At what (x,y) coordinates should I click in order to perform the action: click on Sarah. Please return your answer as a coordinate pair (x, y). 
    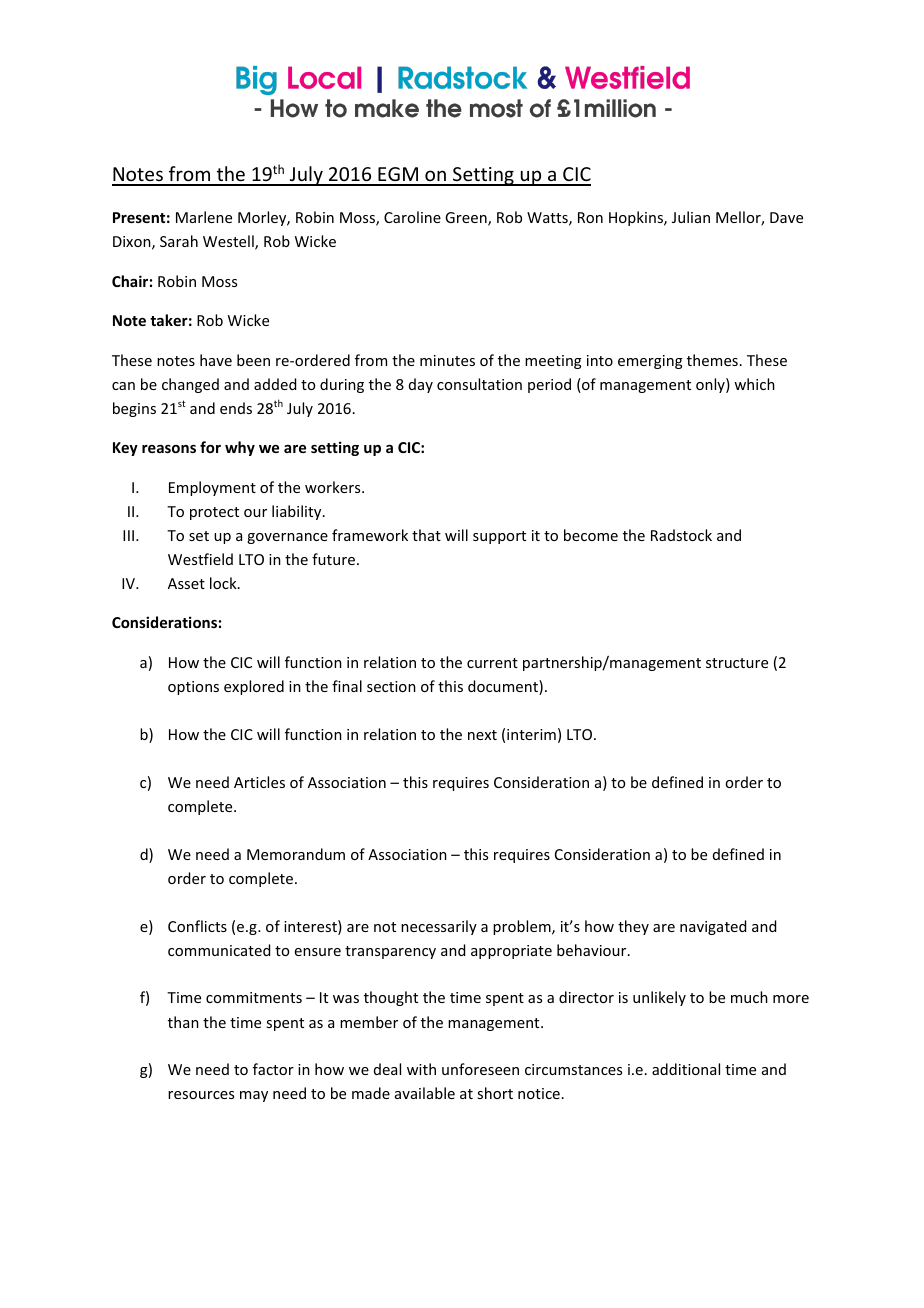
    Looking at the image, I should click on (179, 241).
